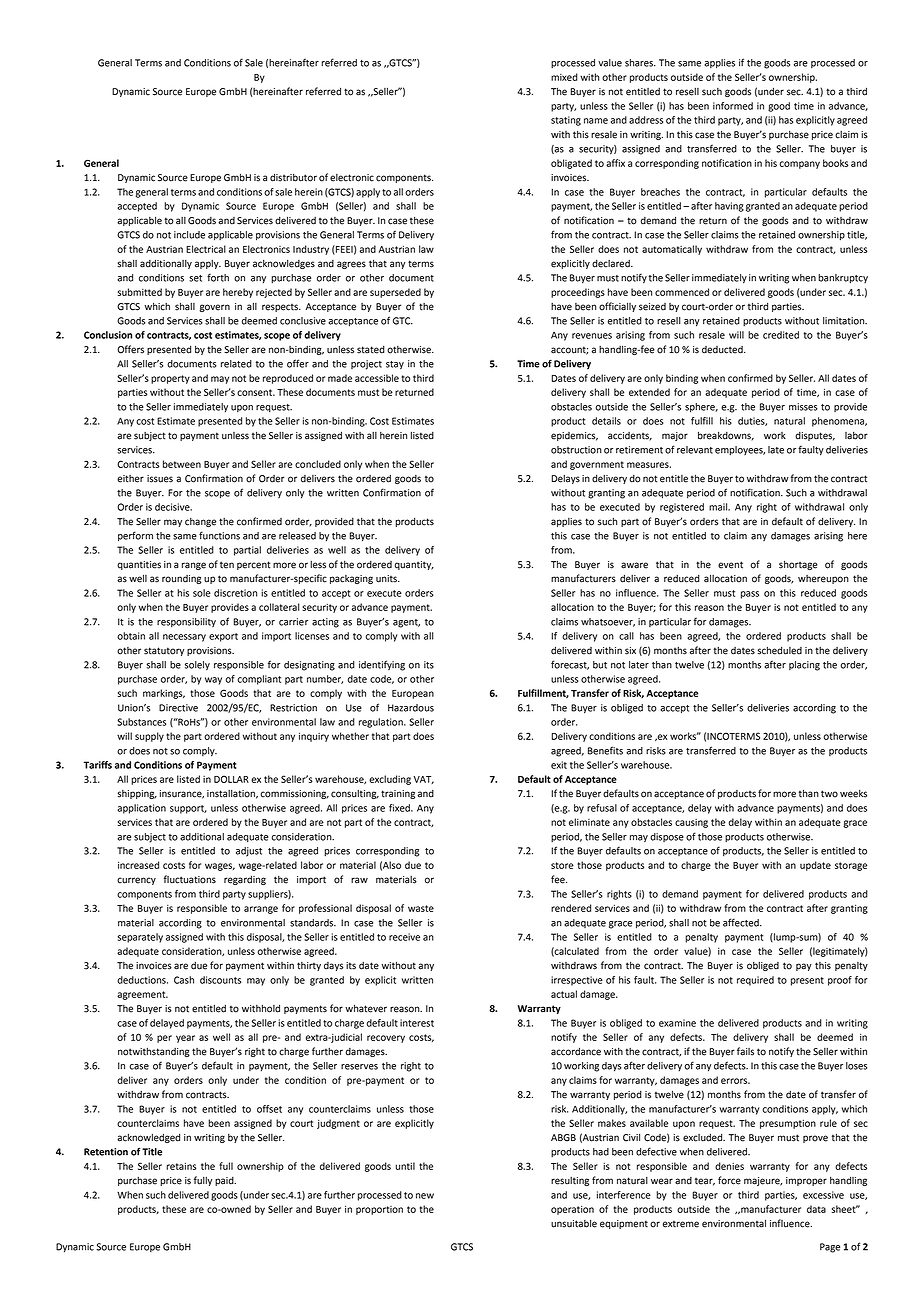  I want to click on causing, so click(691, 823).
